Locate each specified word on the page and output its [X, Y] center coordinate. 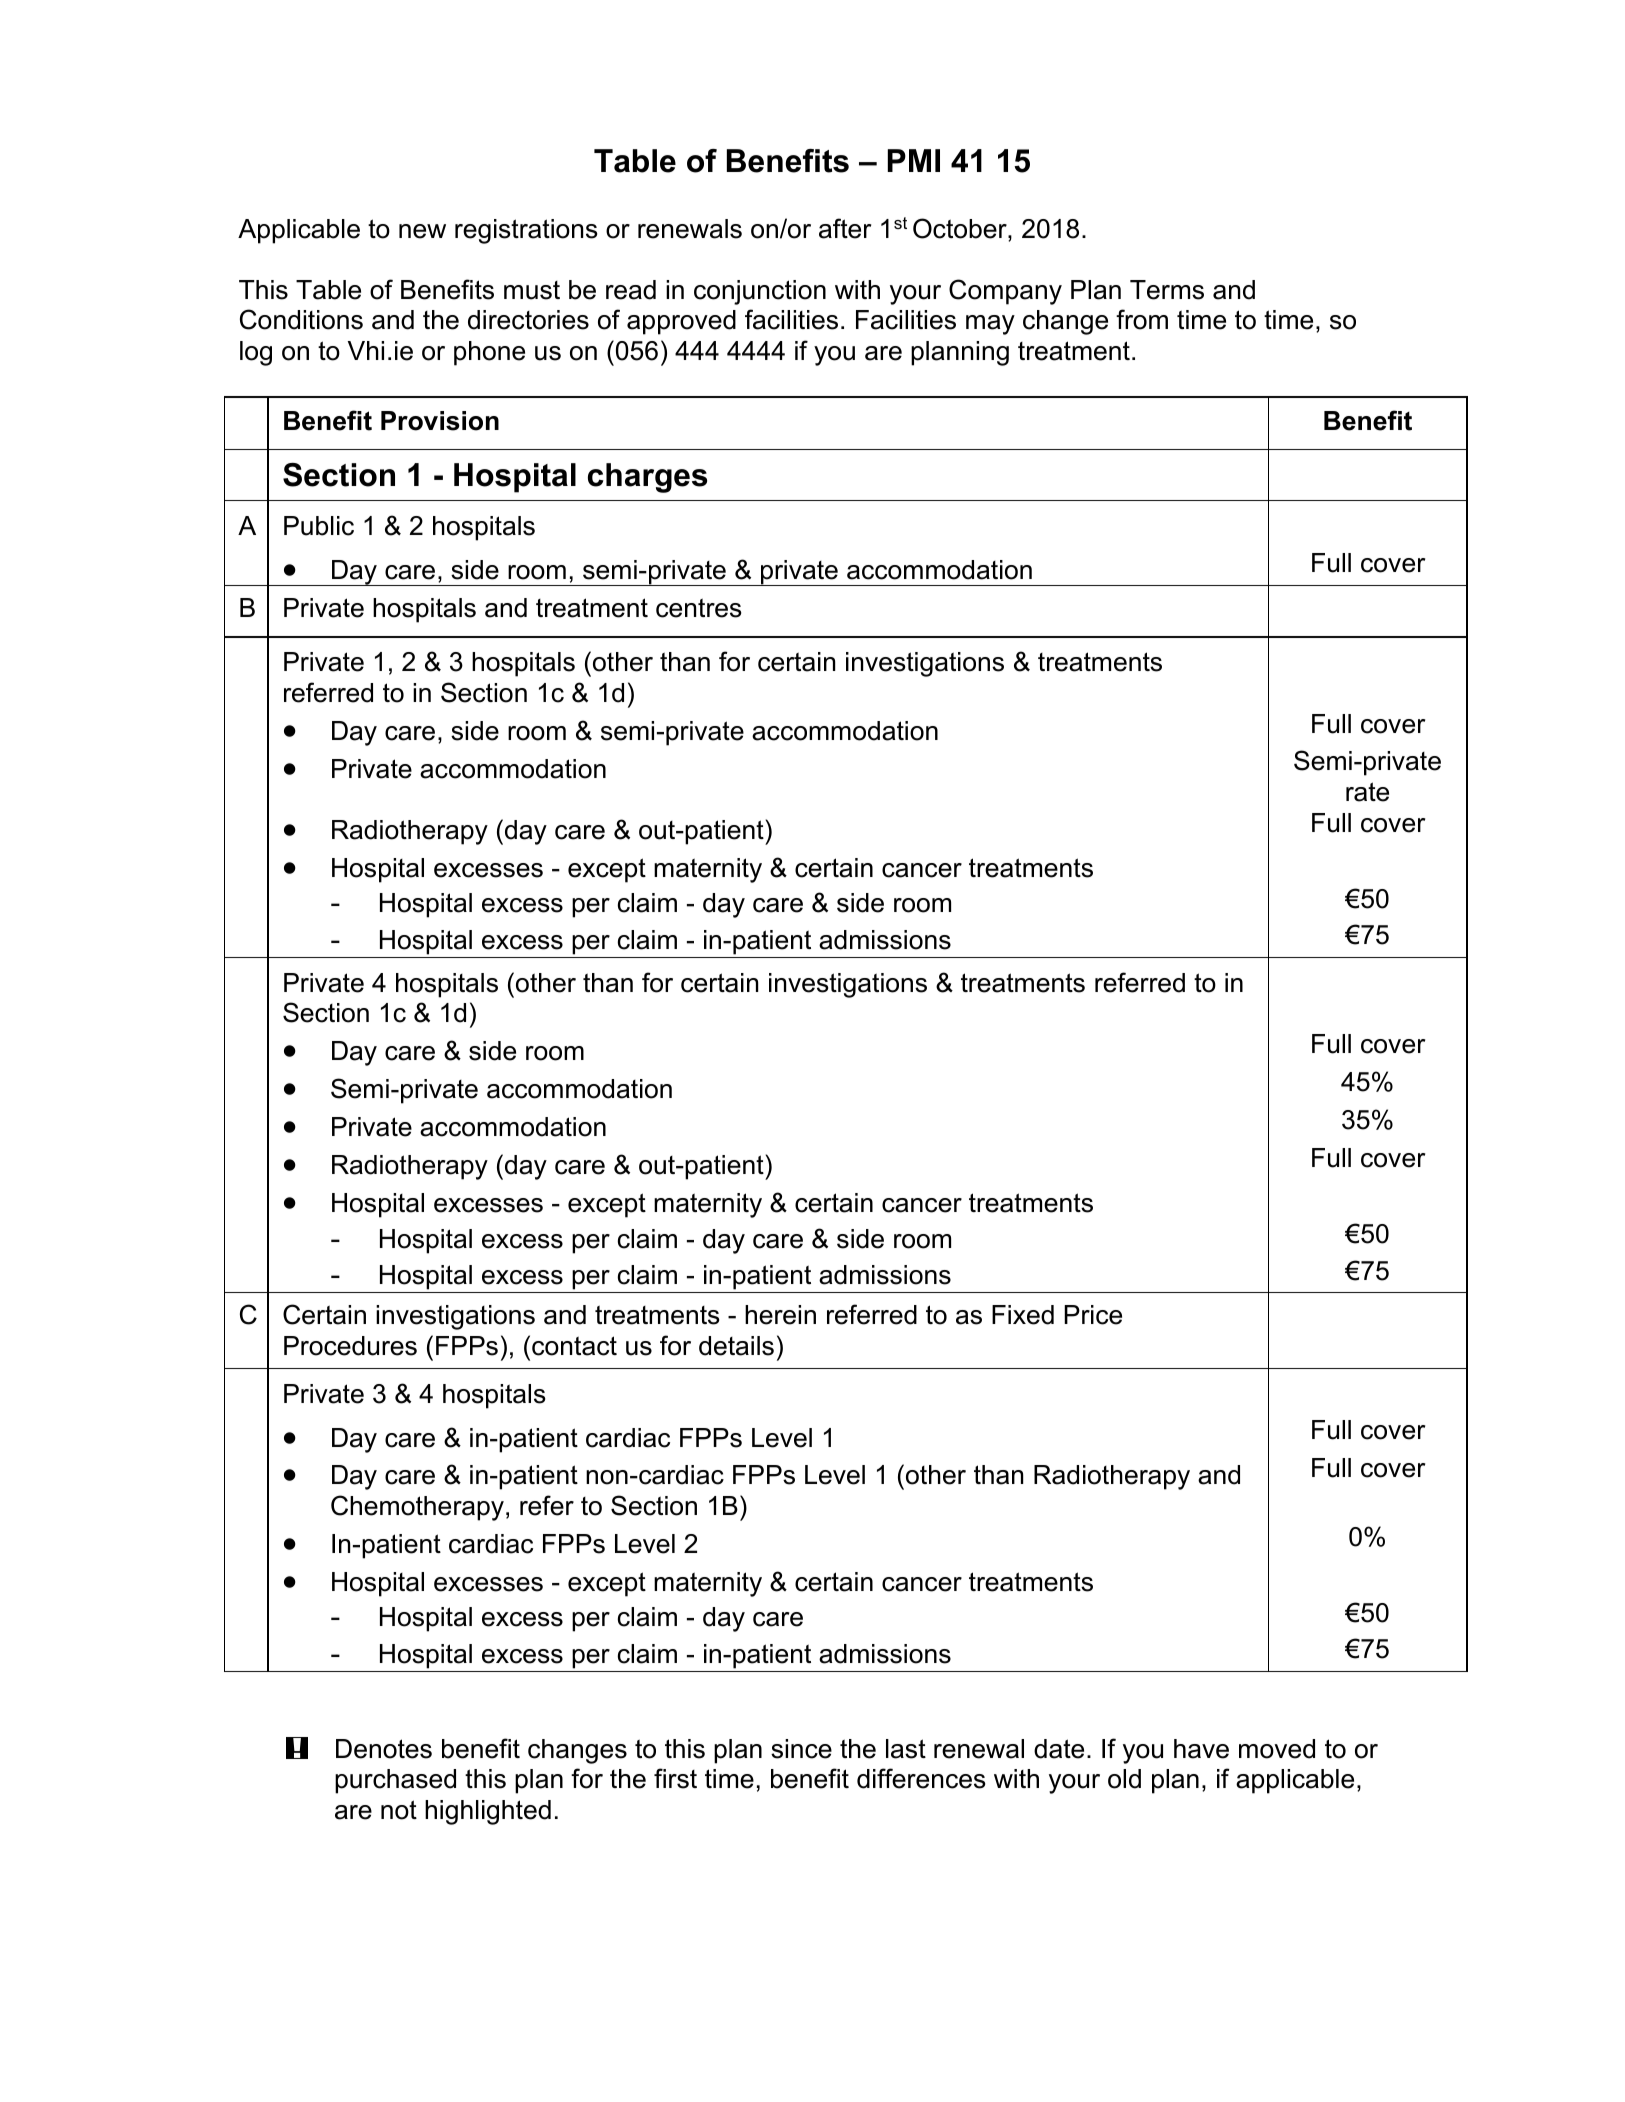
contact [574, 1346]
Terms [1167, 290]
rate [1367, 792]
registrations [526, 231]
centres [698, 608]
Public [319, 526]
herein [780, 1315]
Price [1093, 1315]
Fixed [1023, 1315]
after [845, 228]
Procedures [350, 1346]
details [736, 1346]
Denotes [384, 1749]
